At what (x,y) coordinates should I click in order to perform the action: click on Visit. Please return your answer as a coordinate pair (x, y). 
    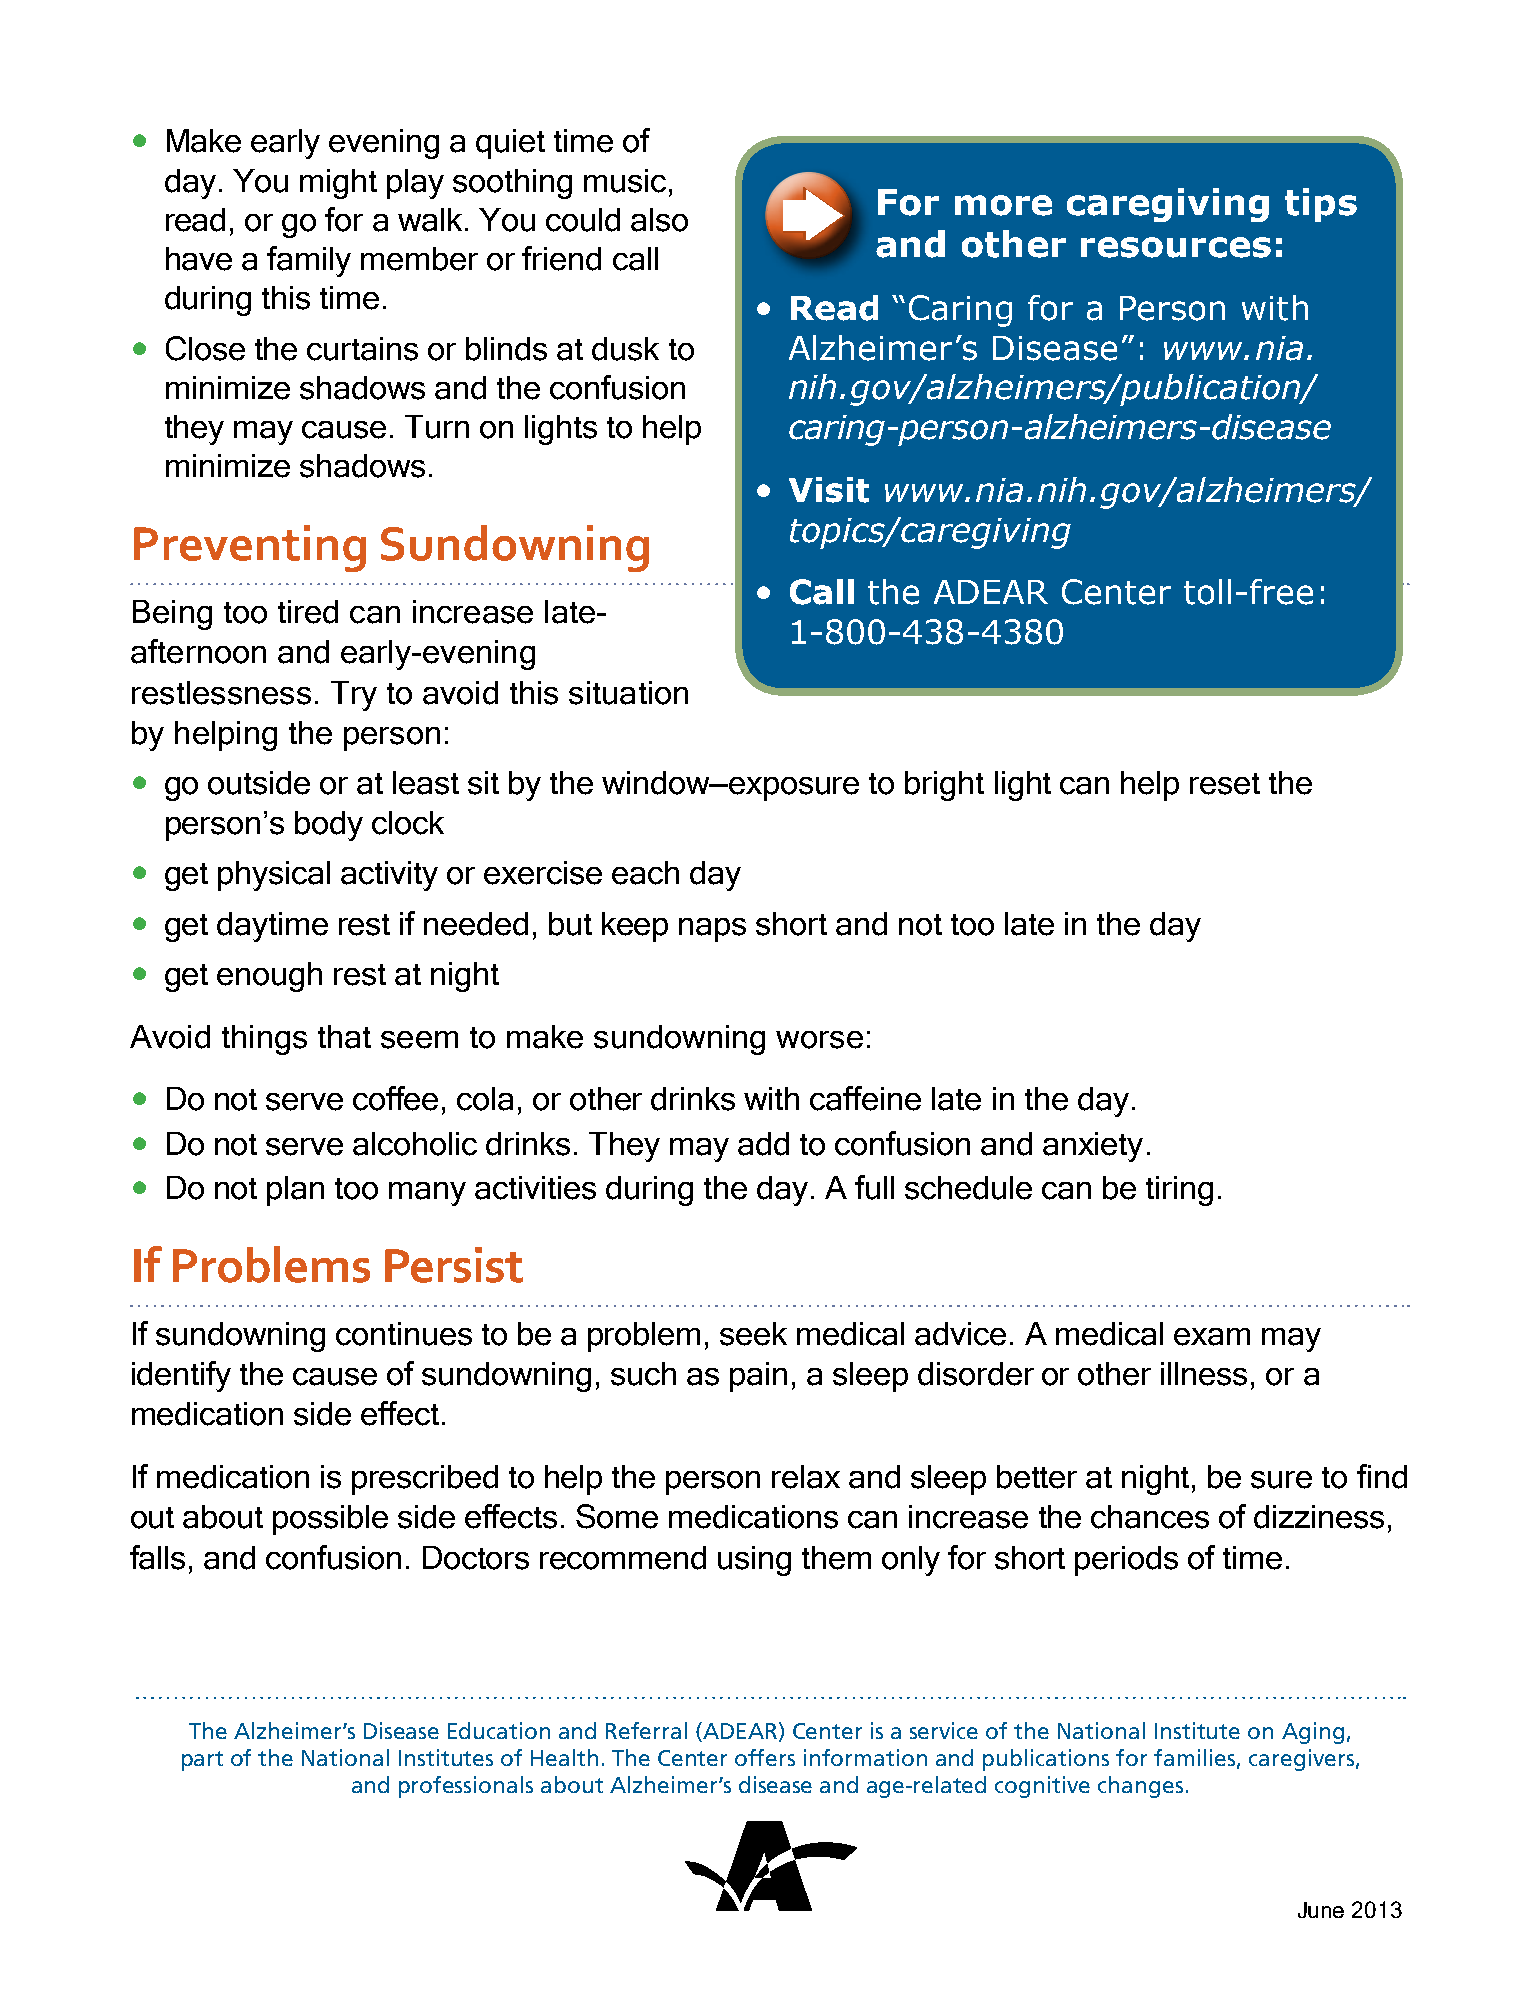
    Looking at the image, I should click on (829, 490).
